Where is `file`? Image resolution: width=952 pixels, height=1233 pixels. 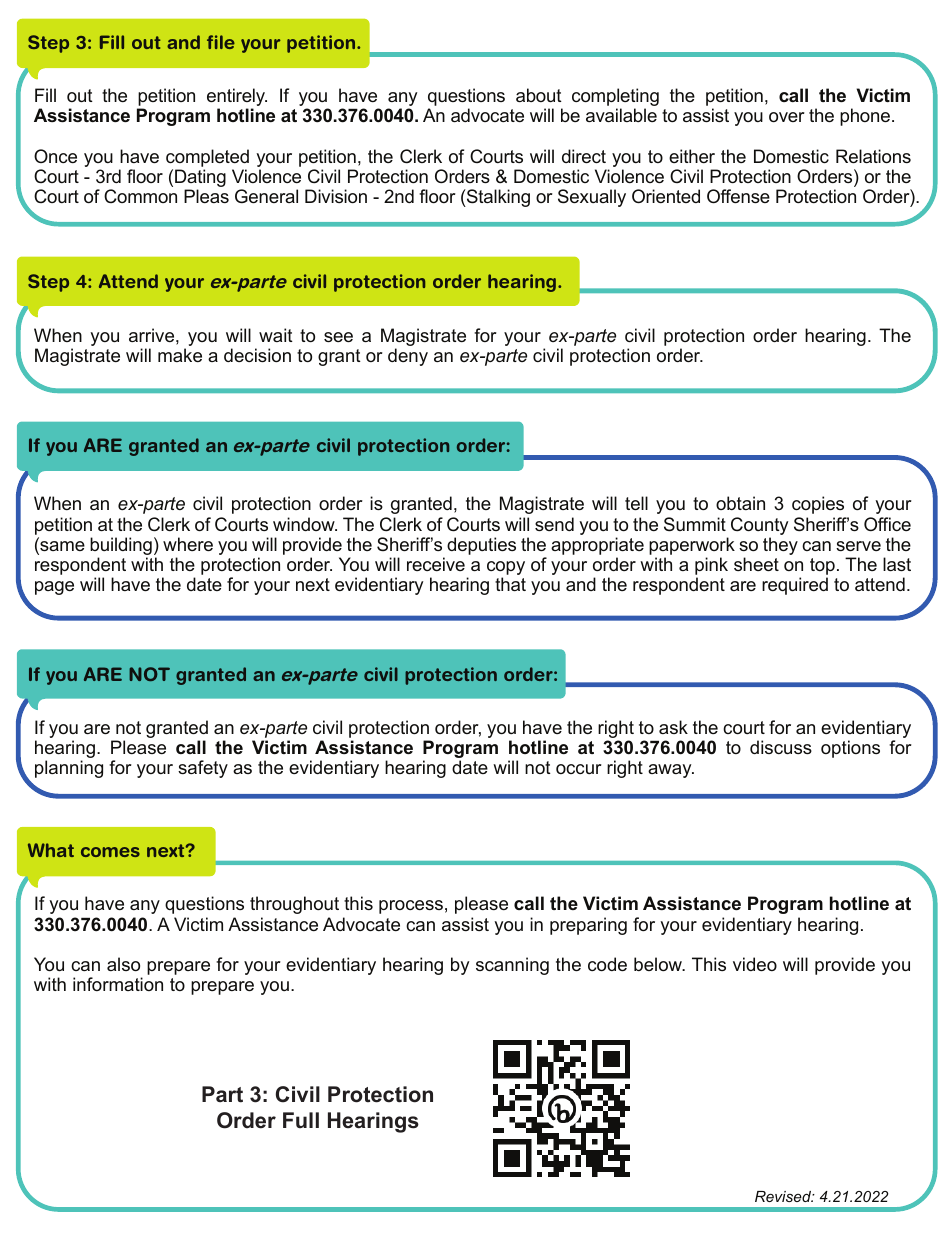
file is located at coordinates (221, 42).
